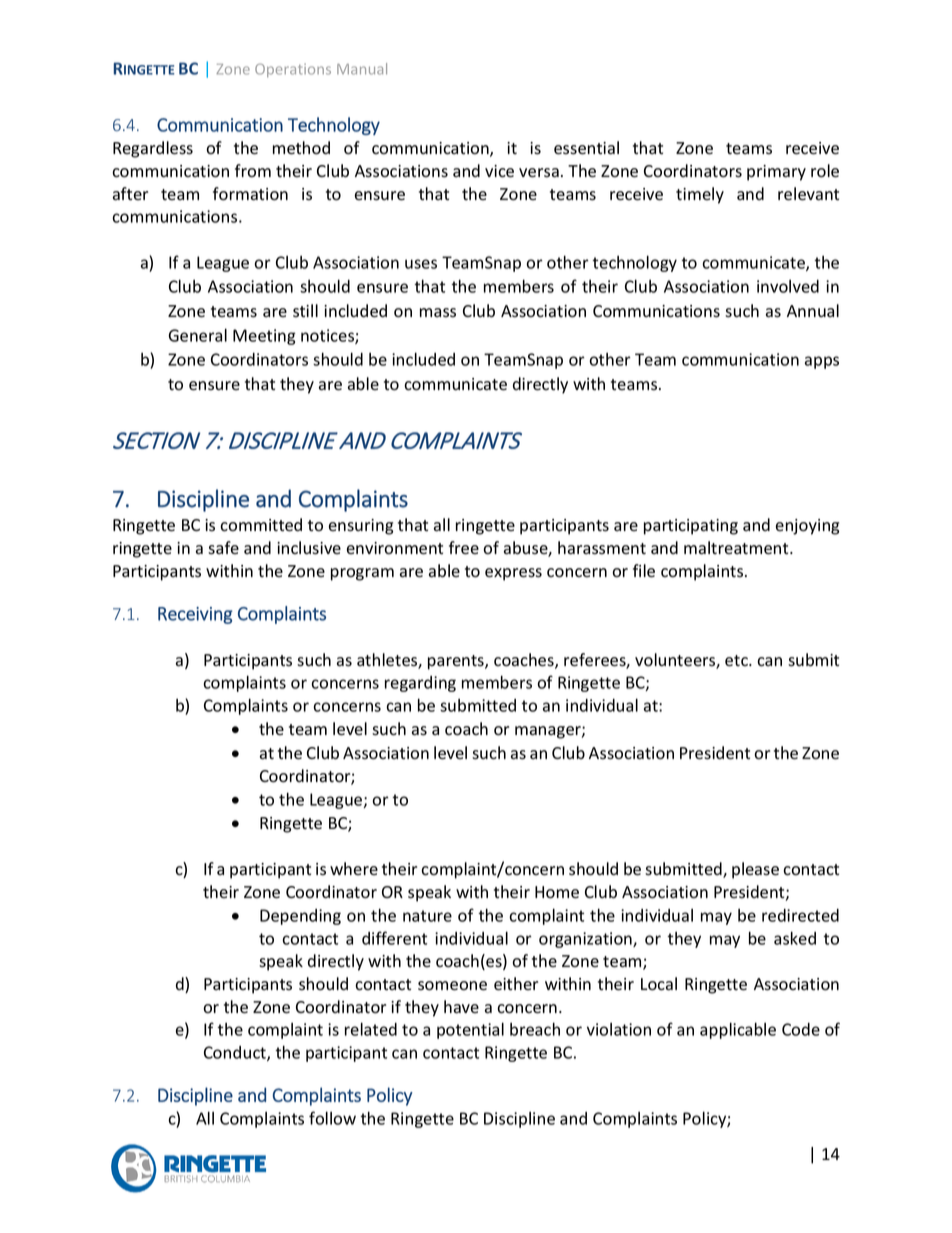 The width and height of the screenshot is (952, 1233). I want to click on Receiving, so click(195, 615).
